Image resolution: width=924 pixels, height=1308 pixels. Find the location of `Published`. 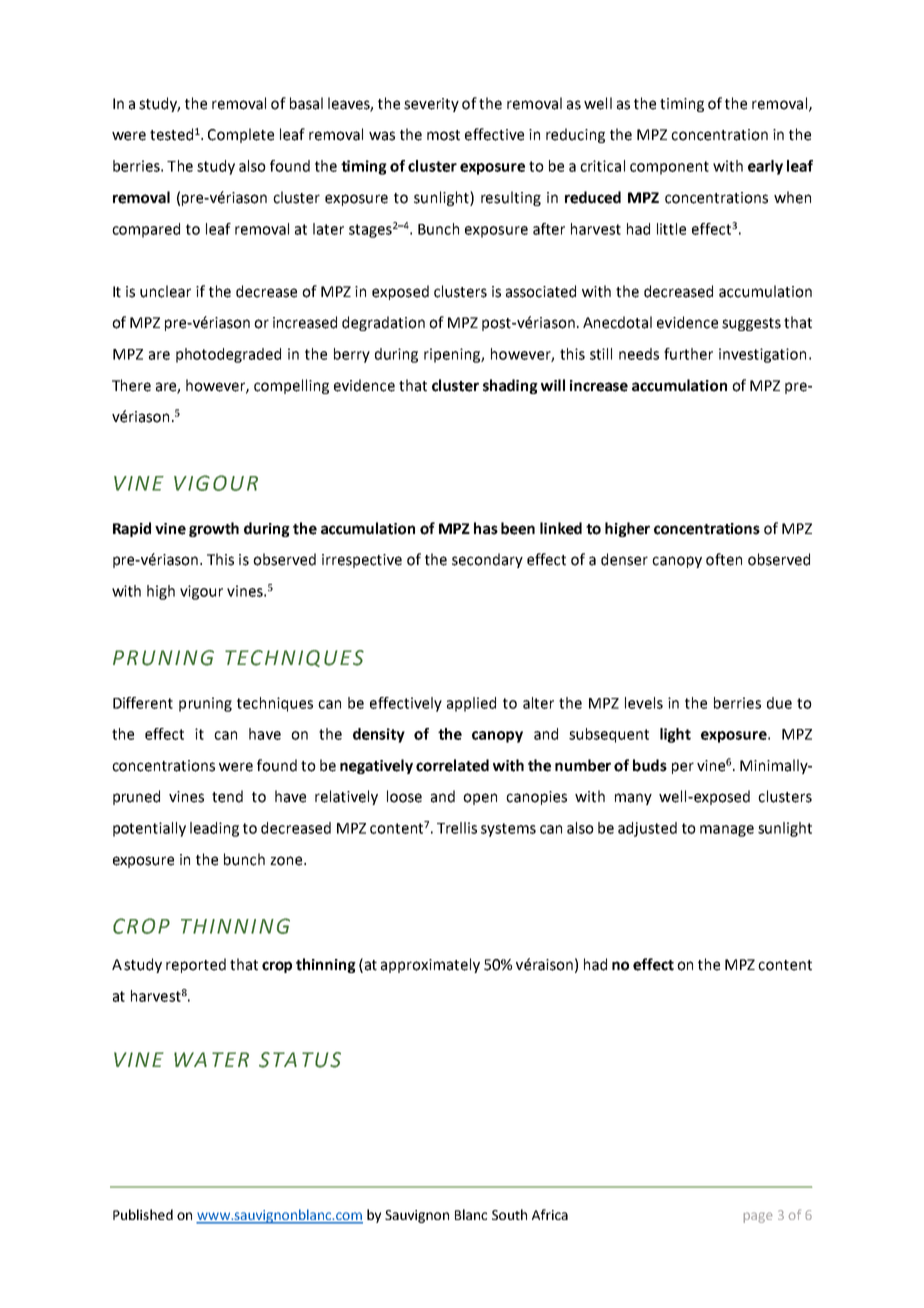

Published is located at coordinates (143, 1214).
